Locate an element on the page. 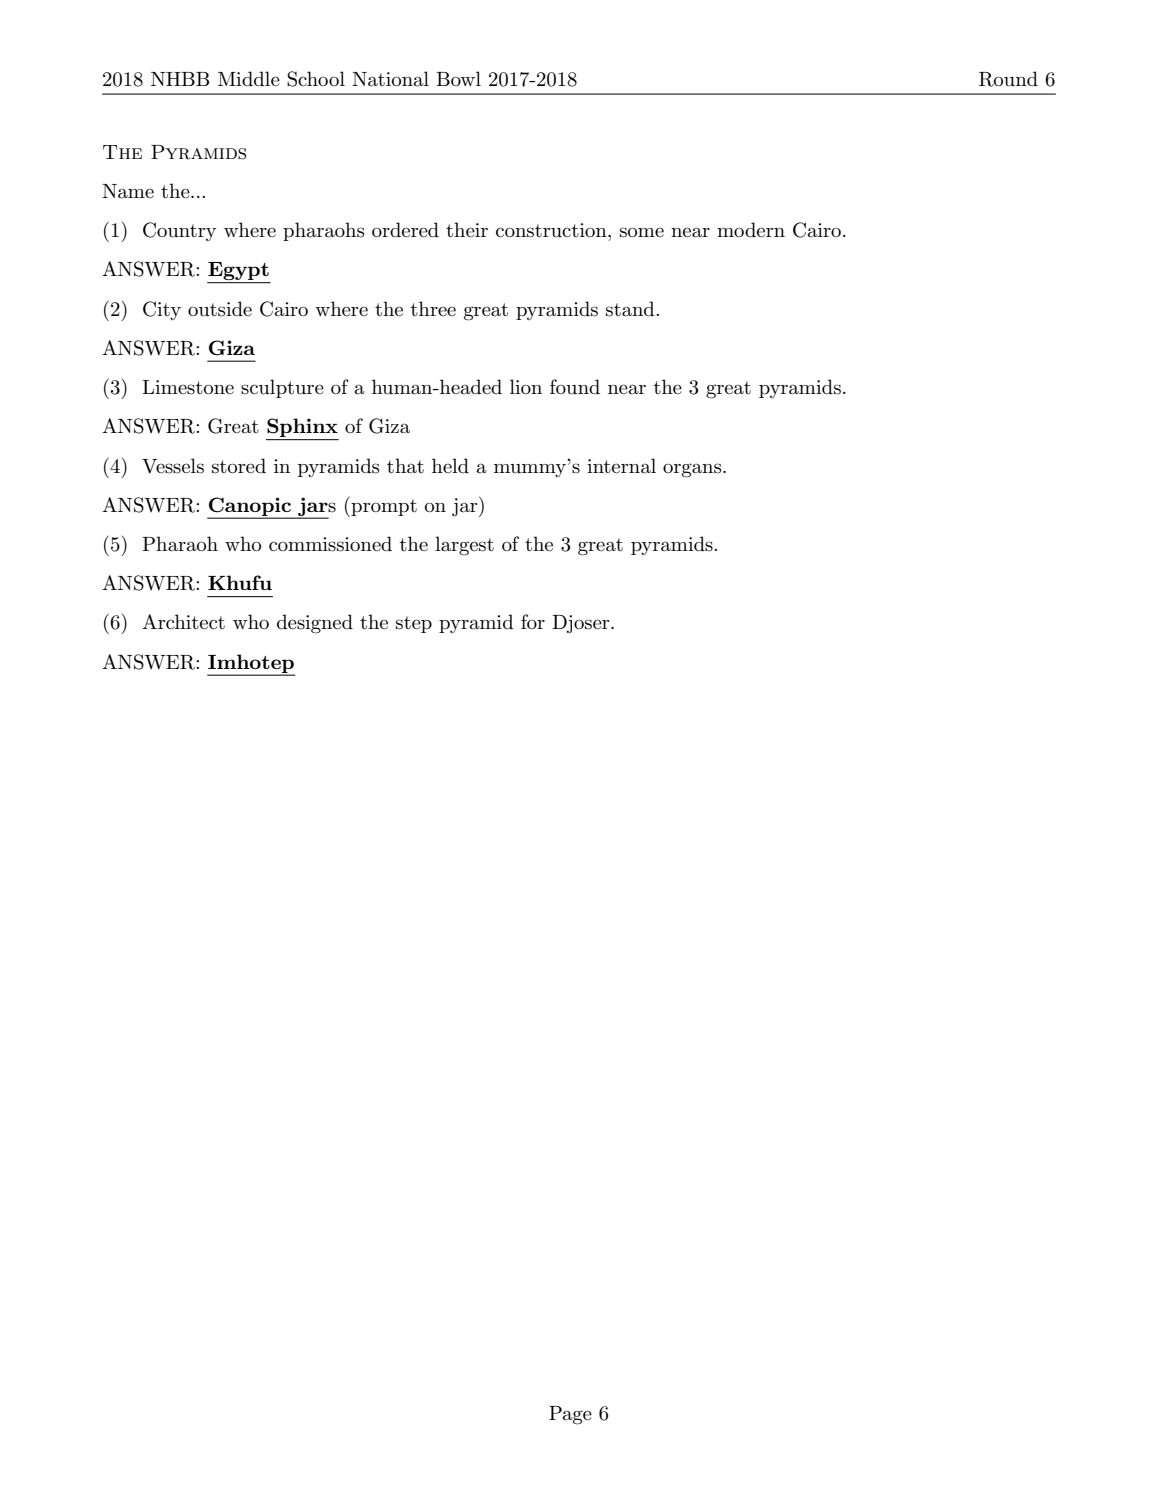  Imhotep is located at coordinates (251, 664).
